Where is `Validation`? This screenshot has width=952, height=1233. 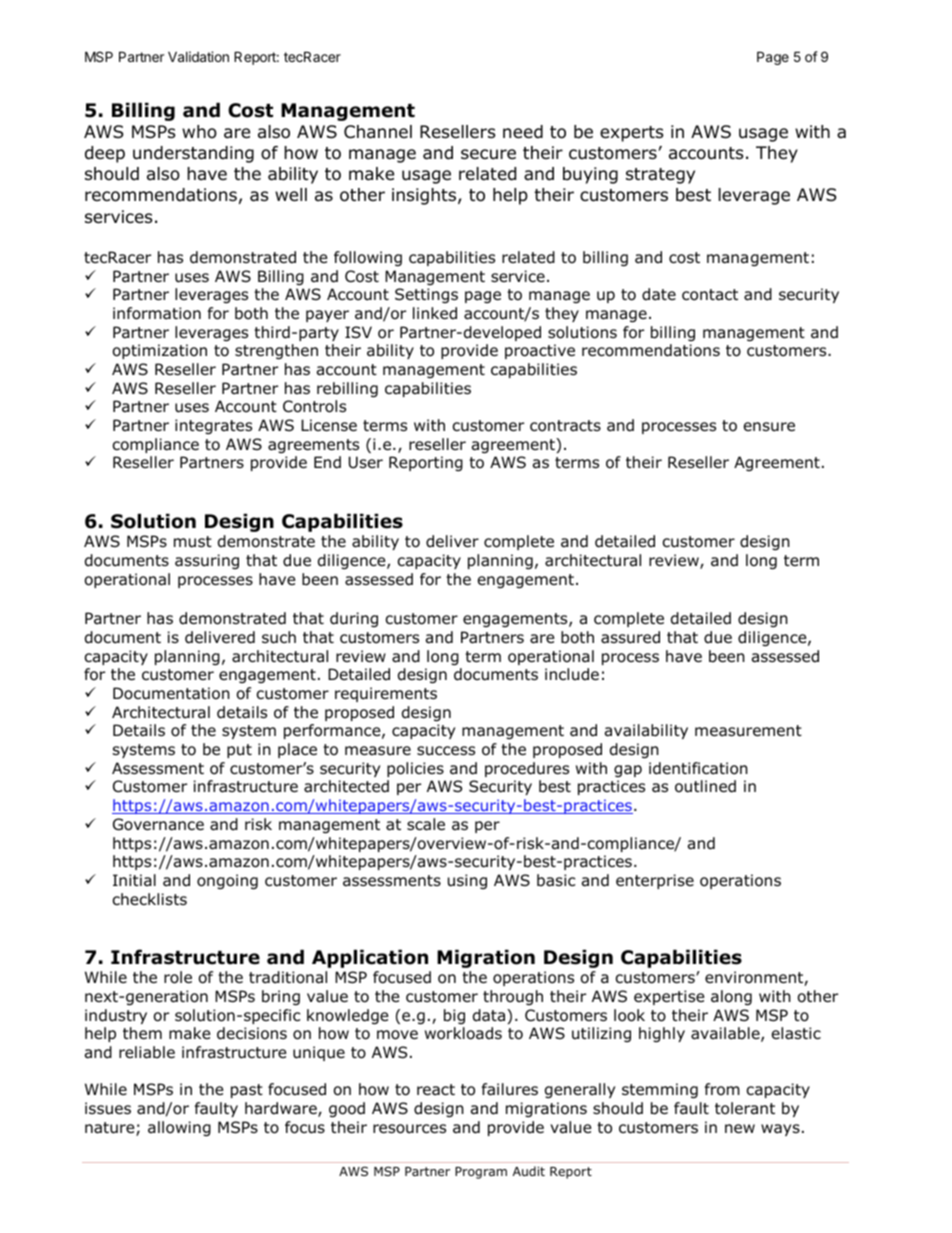
Validation is located at coordinates (198, 56).
